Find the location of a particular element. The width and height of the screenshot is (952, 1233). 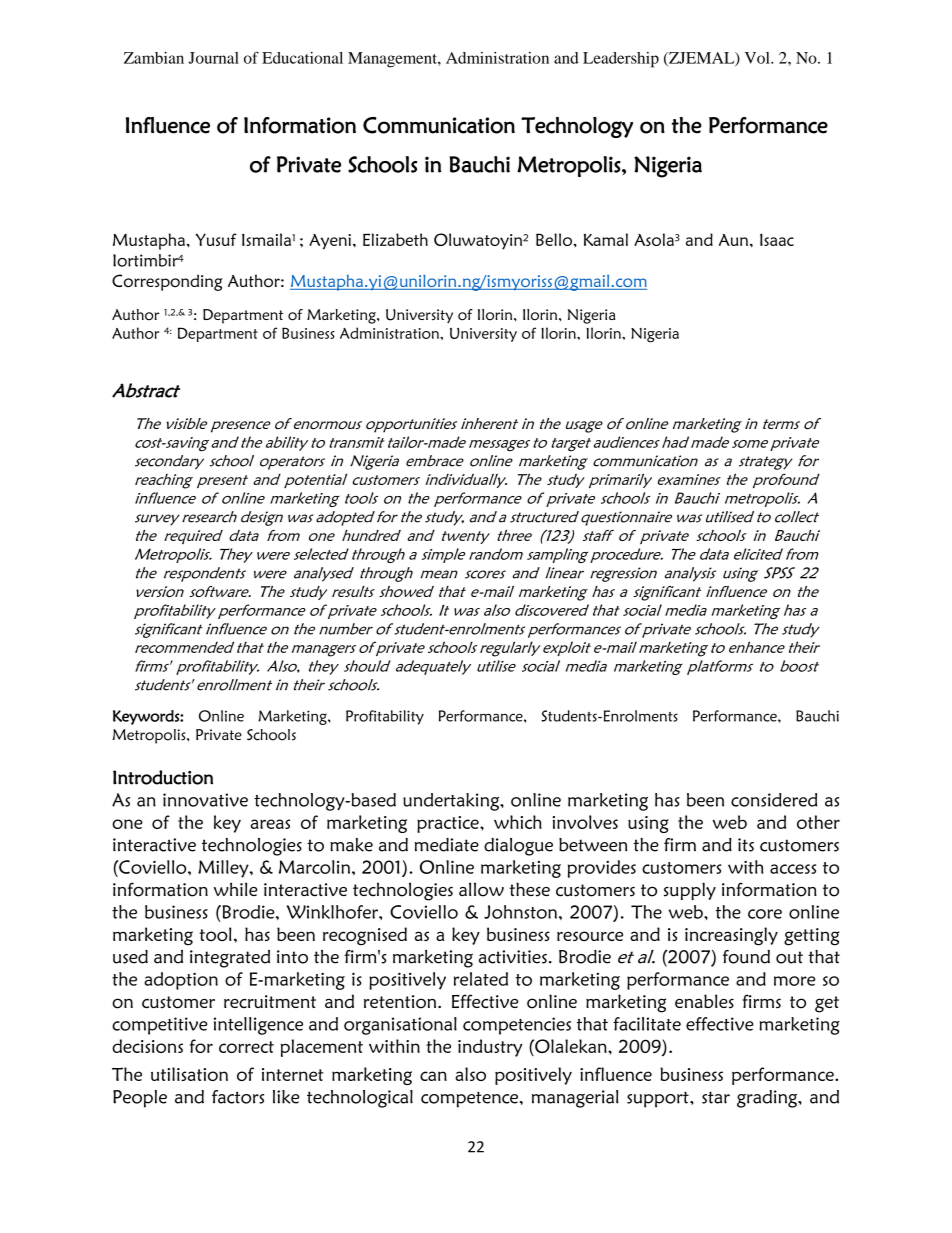

innovative is located at coordinates (205, 800).
